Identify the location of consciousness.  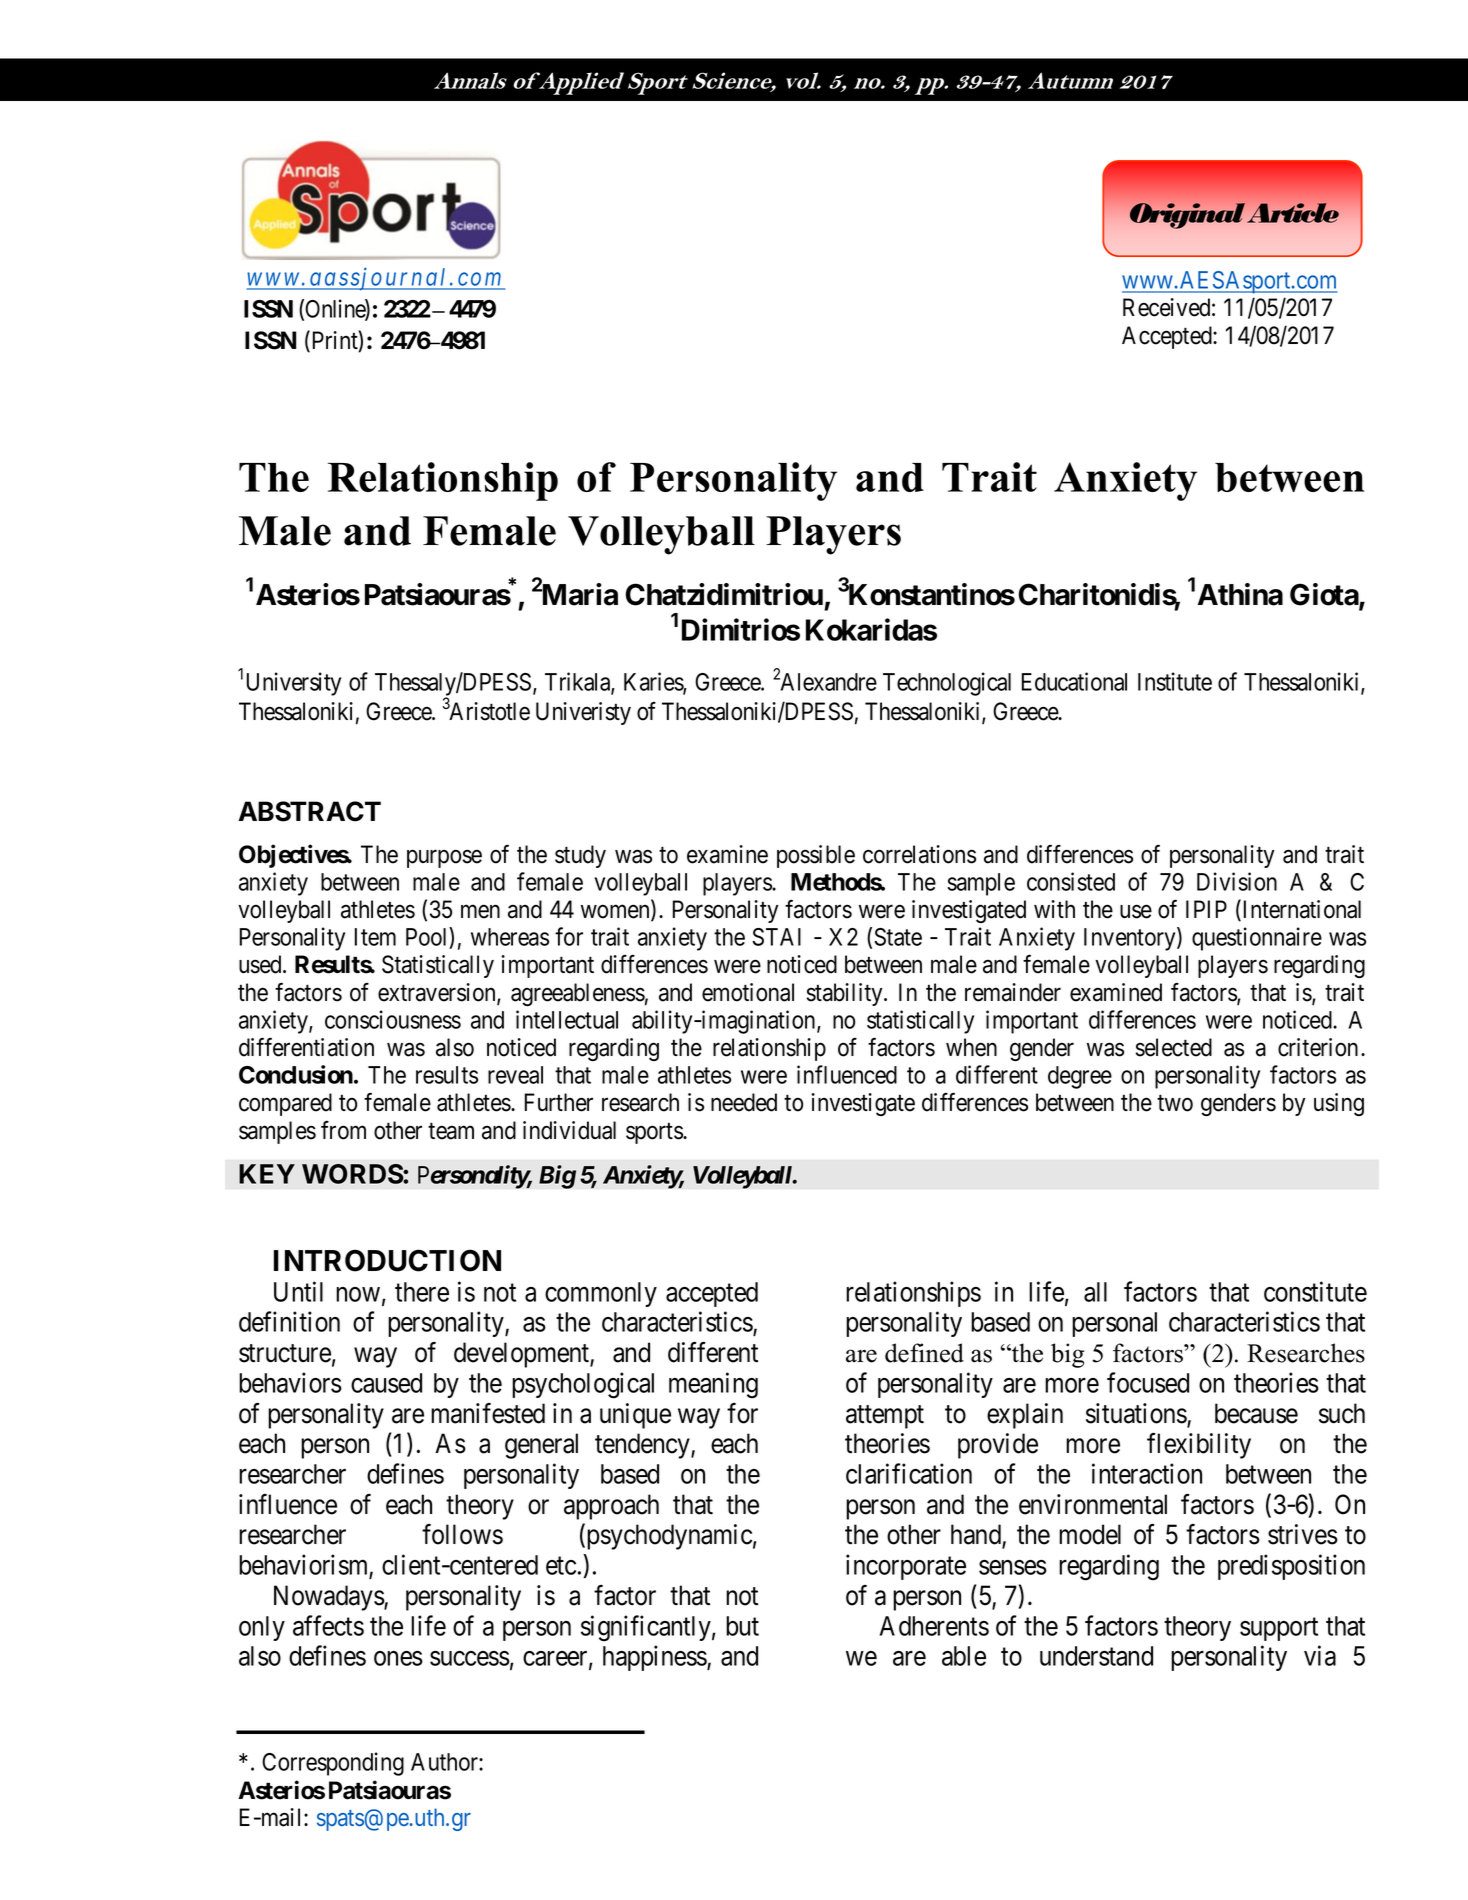
(393, 1019).
